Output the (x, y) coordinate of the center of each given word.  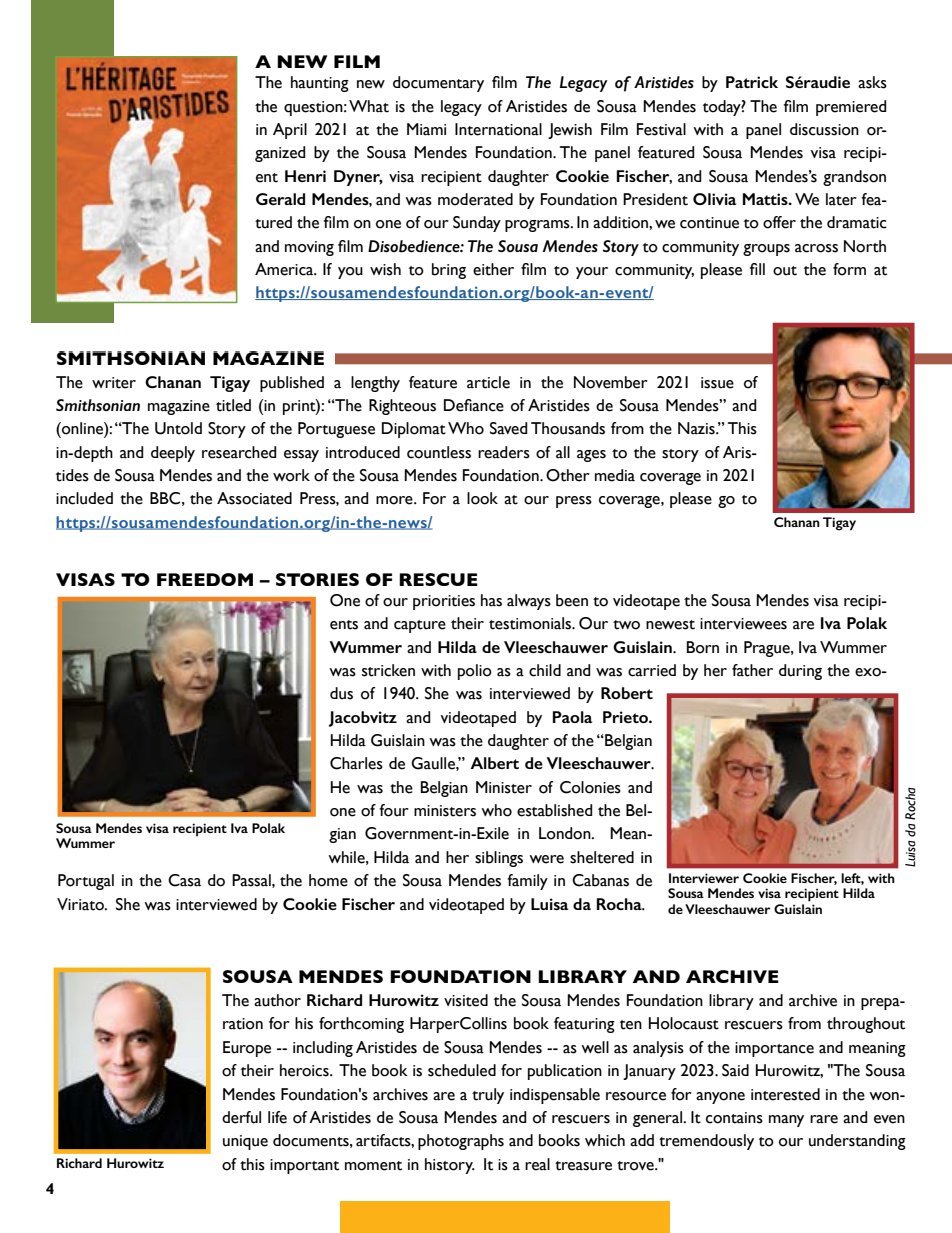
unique (245, 1142)
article (488, 382)
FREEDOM (205, 579)
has (491, 600)
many (786, 1121)
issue (717, 383)
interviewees (743, 624)
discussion (824, 129)
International (498, 129)
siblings (499, 859)
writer (114, 383)
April (290, 131)
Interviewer (704, 878)
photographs (461, 1142)
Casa (184, 880)
